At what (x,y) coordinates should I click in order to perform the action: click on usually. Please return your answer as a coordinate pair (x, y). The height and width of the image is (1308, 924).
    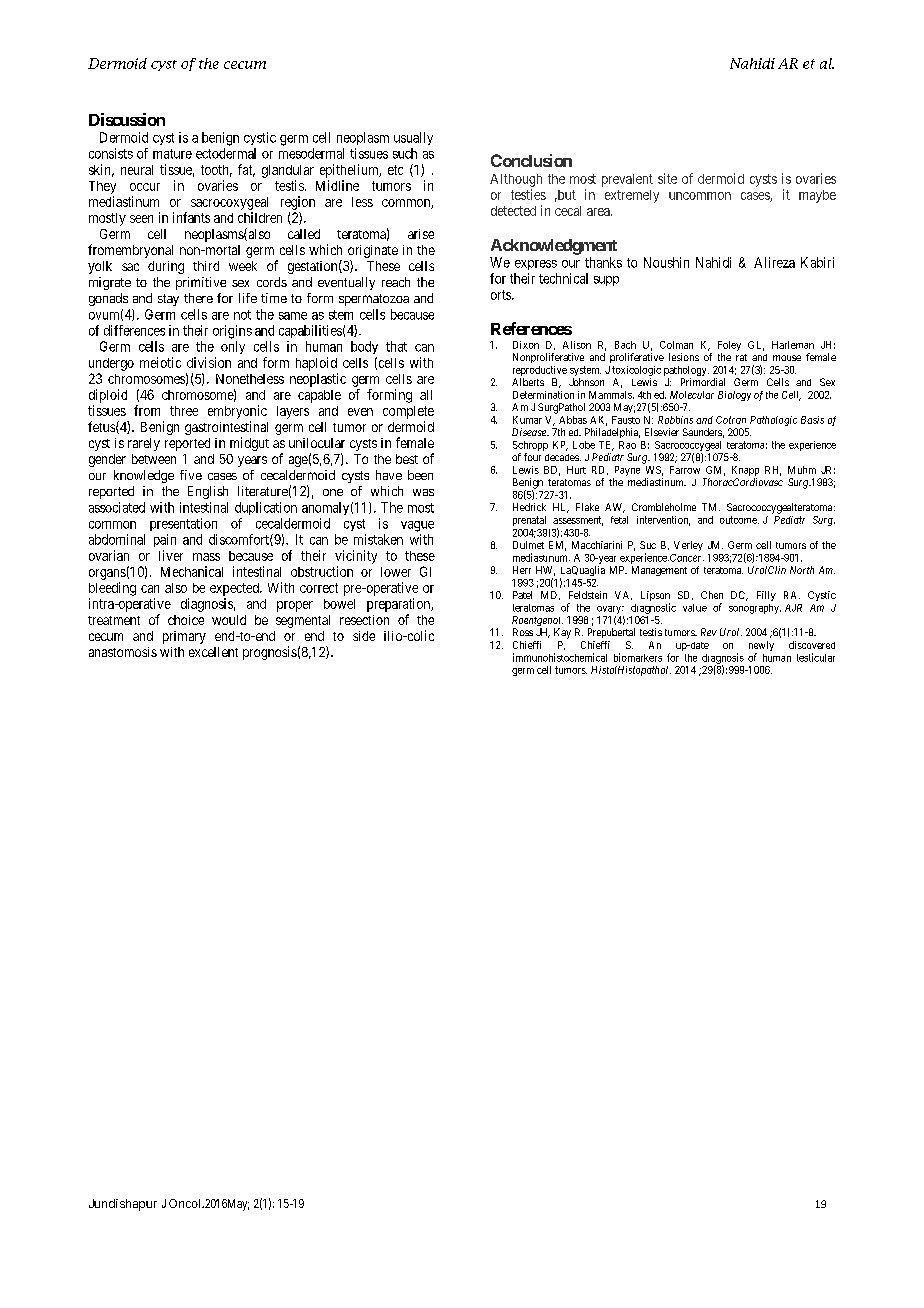
    Looking at the image, I should click on (413, 138).
